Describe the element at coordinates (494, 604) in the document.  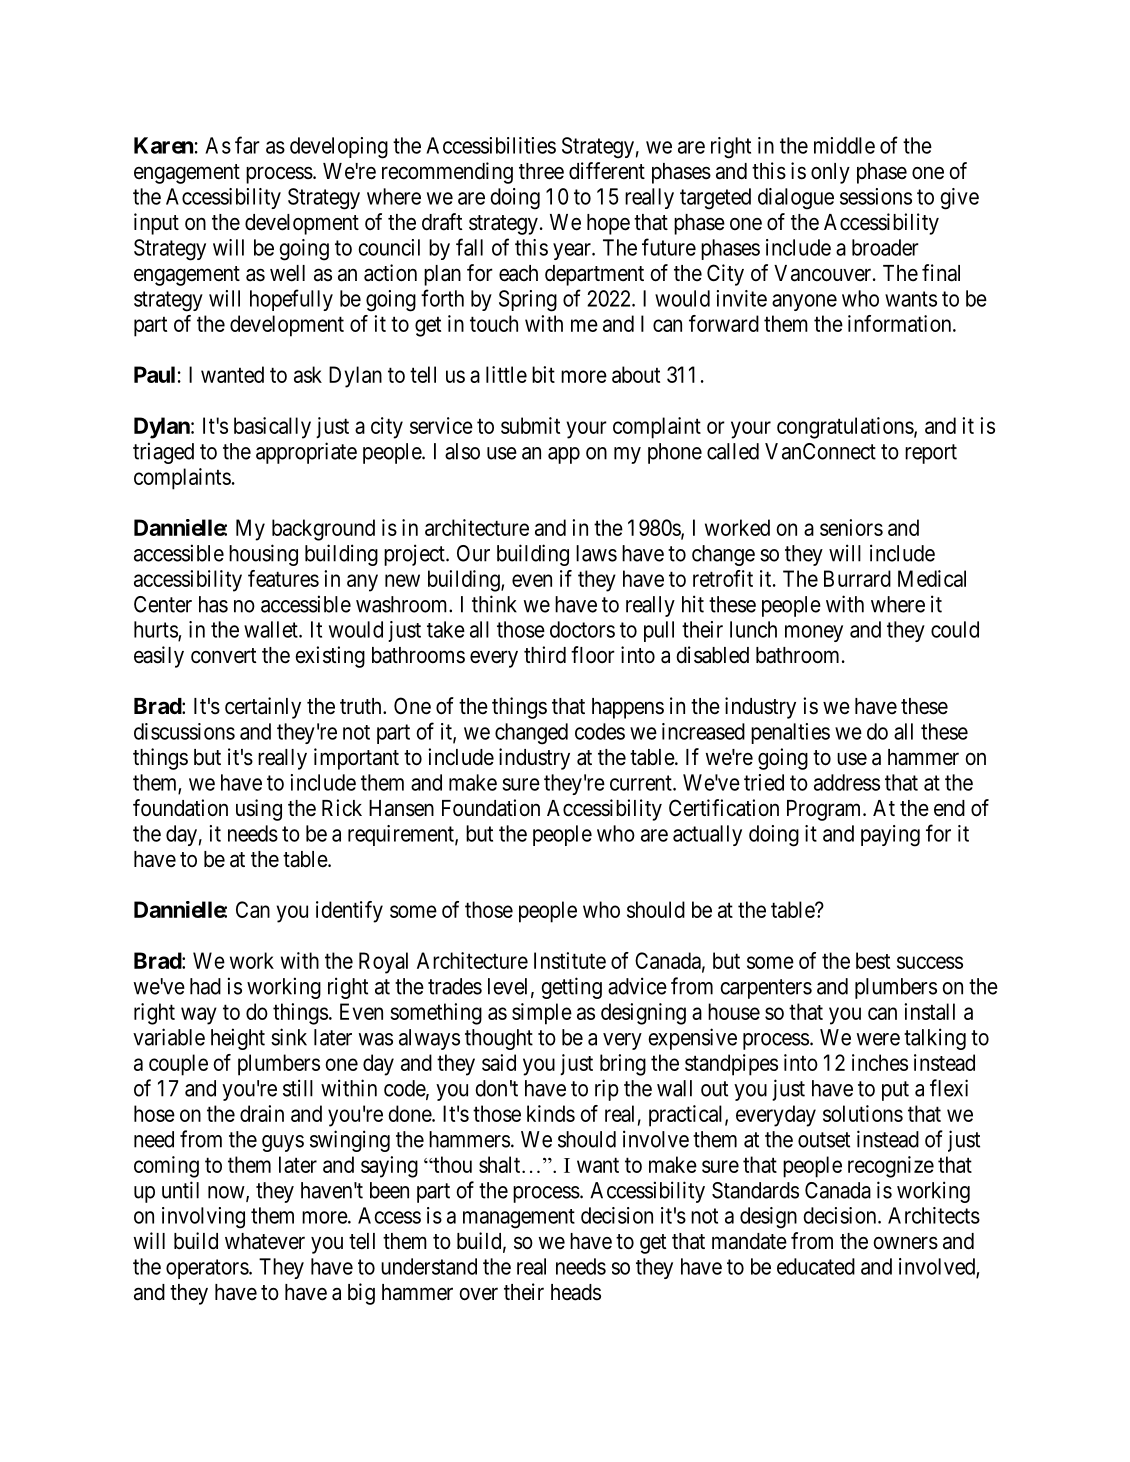
I see `think` at that location.
